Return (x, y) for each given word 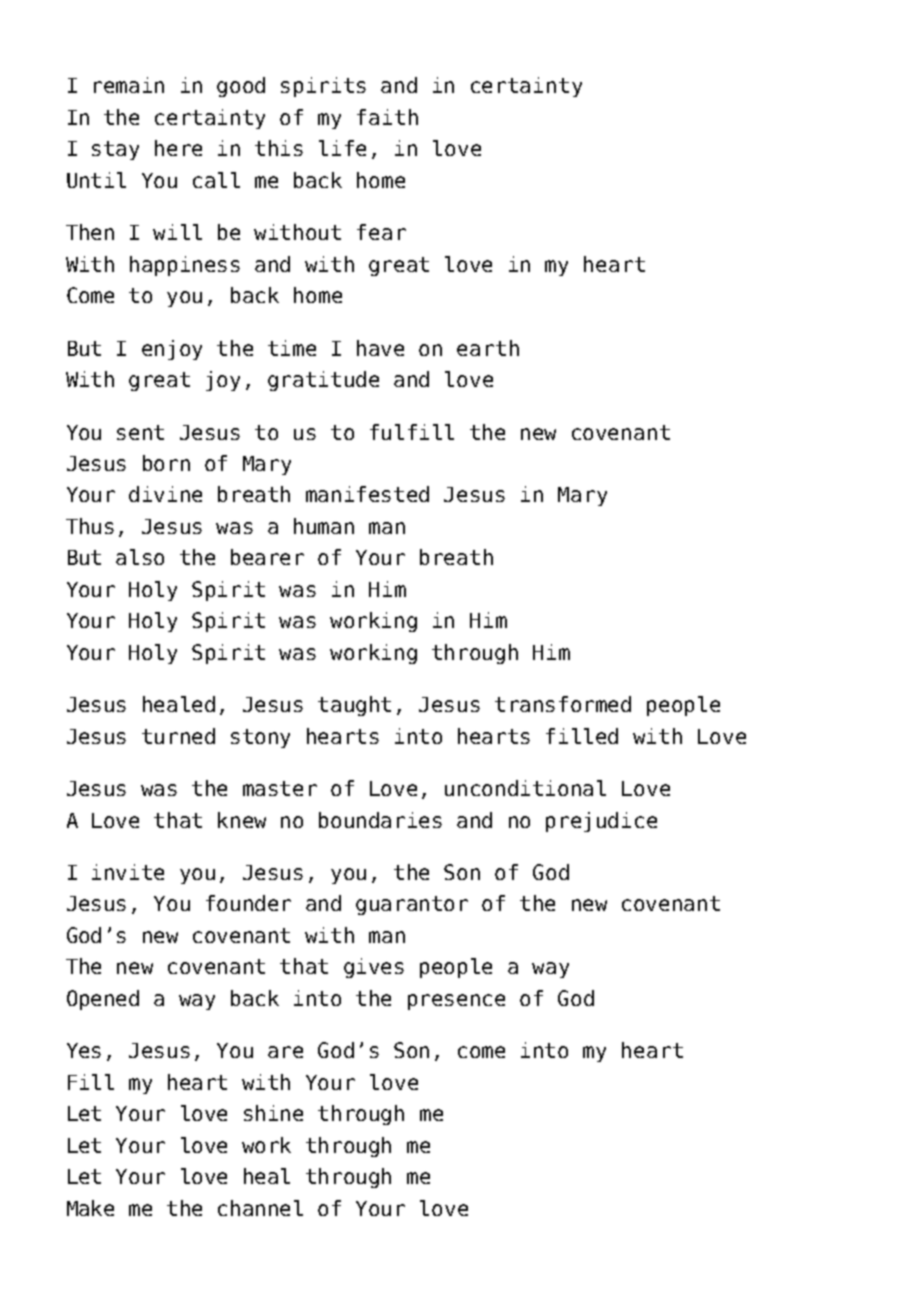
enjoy (172, 350)
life (342, 148)
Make (90, 1208)
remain (129, 85)
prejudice (601, 822)
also (140, 557)
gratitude (323, 381)
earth (488, 348)
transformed (563, 704)
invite (128, 872)
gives (374, 968)
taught (354, 706)
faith (387, 117)
